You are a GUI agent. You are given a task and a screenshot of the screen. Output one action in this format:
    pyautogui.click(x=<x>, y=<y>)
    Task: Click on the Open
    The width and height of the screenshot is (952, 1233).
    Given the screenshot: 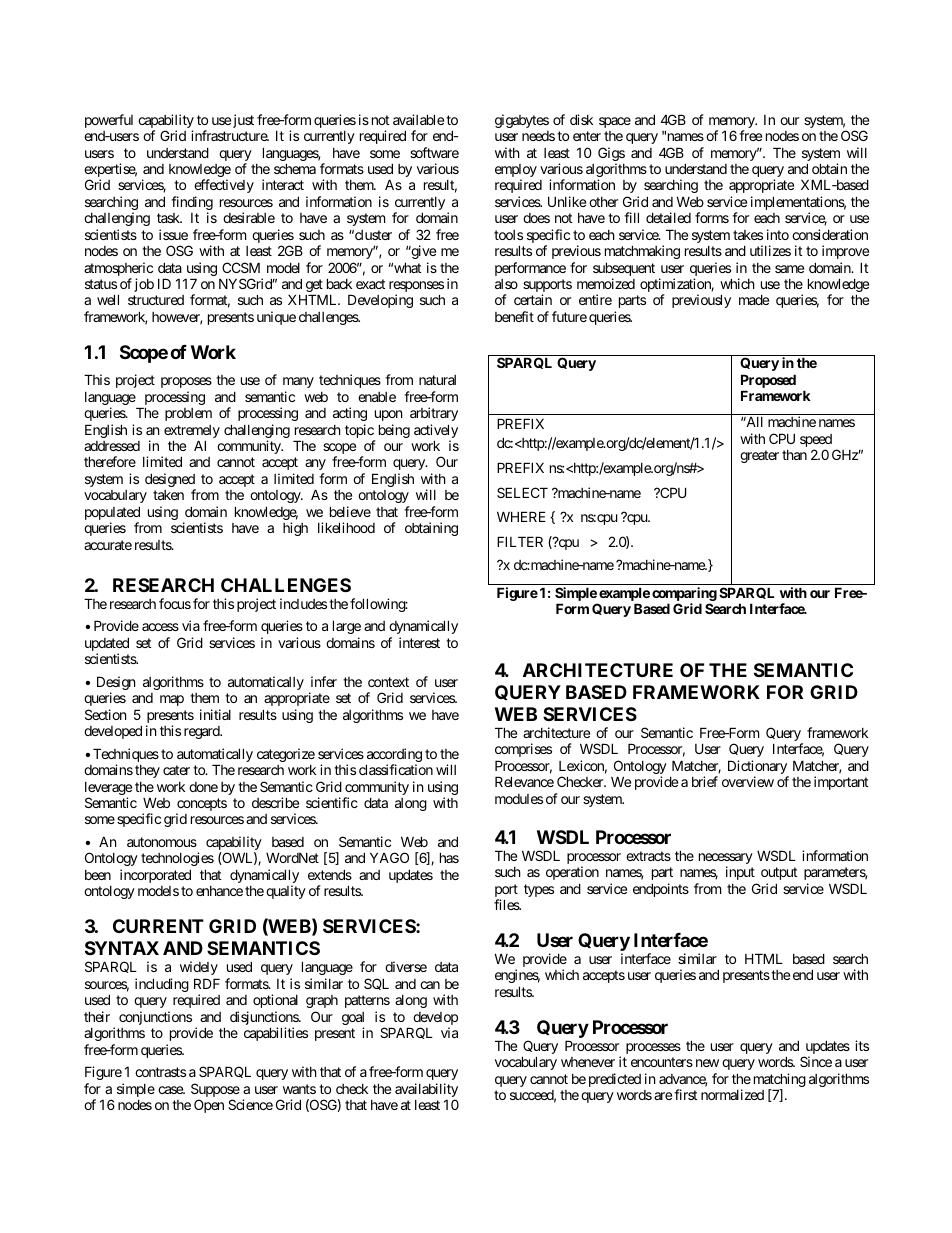 What is the action you would take?
    pyautogui.click(x=209, y=1106)
